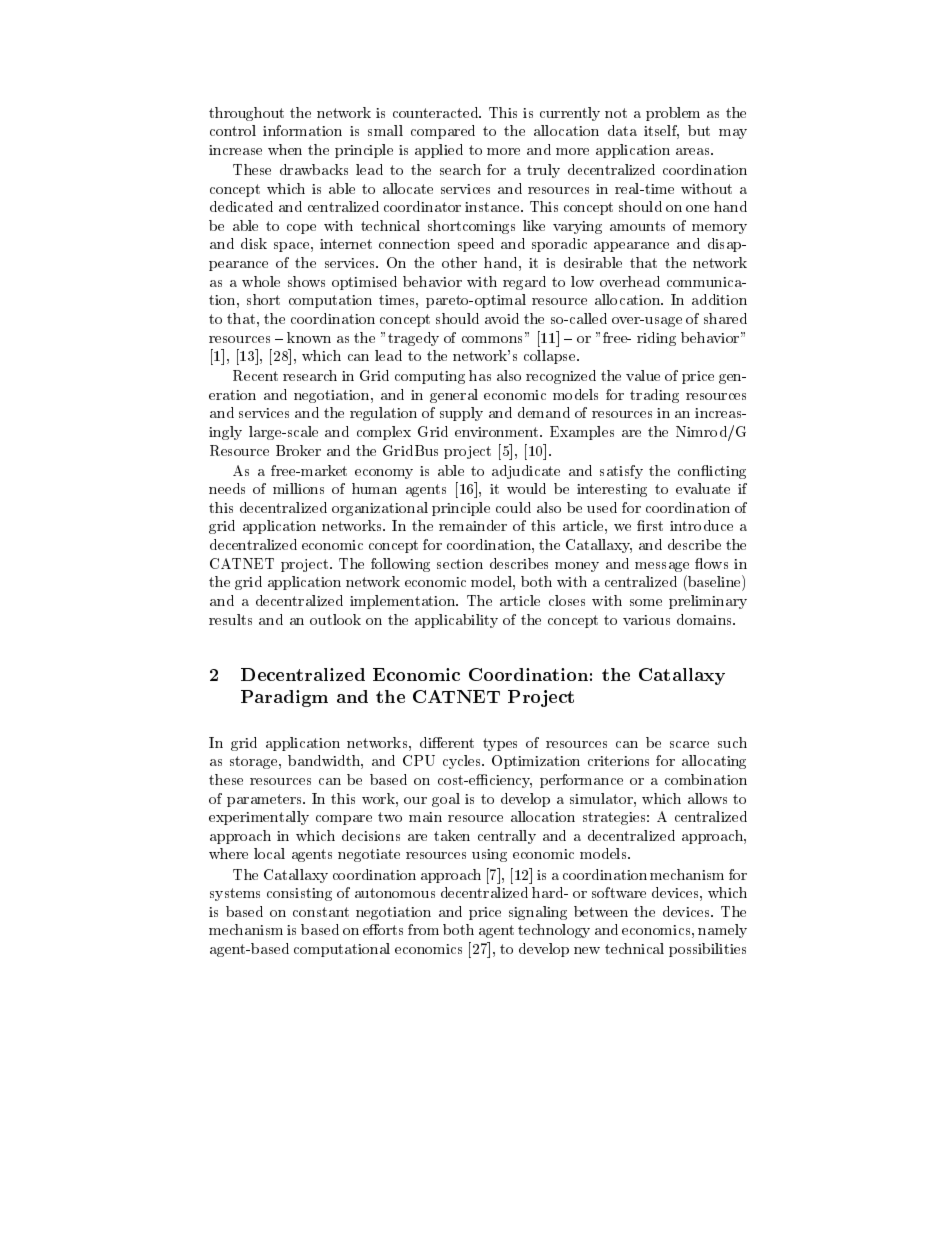  I want to click on constant, so click(321, 912).
